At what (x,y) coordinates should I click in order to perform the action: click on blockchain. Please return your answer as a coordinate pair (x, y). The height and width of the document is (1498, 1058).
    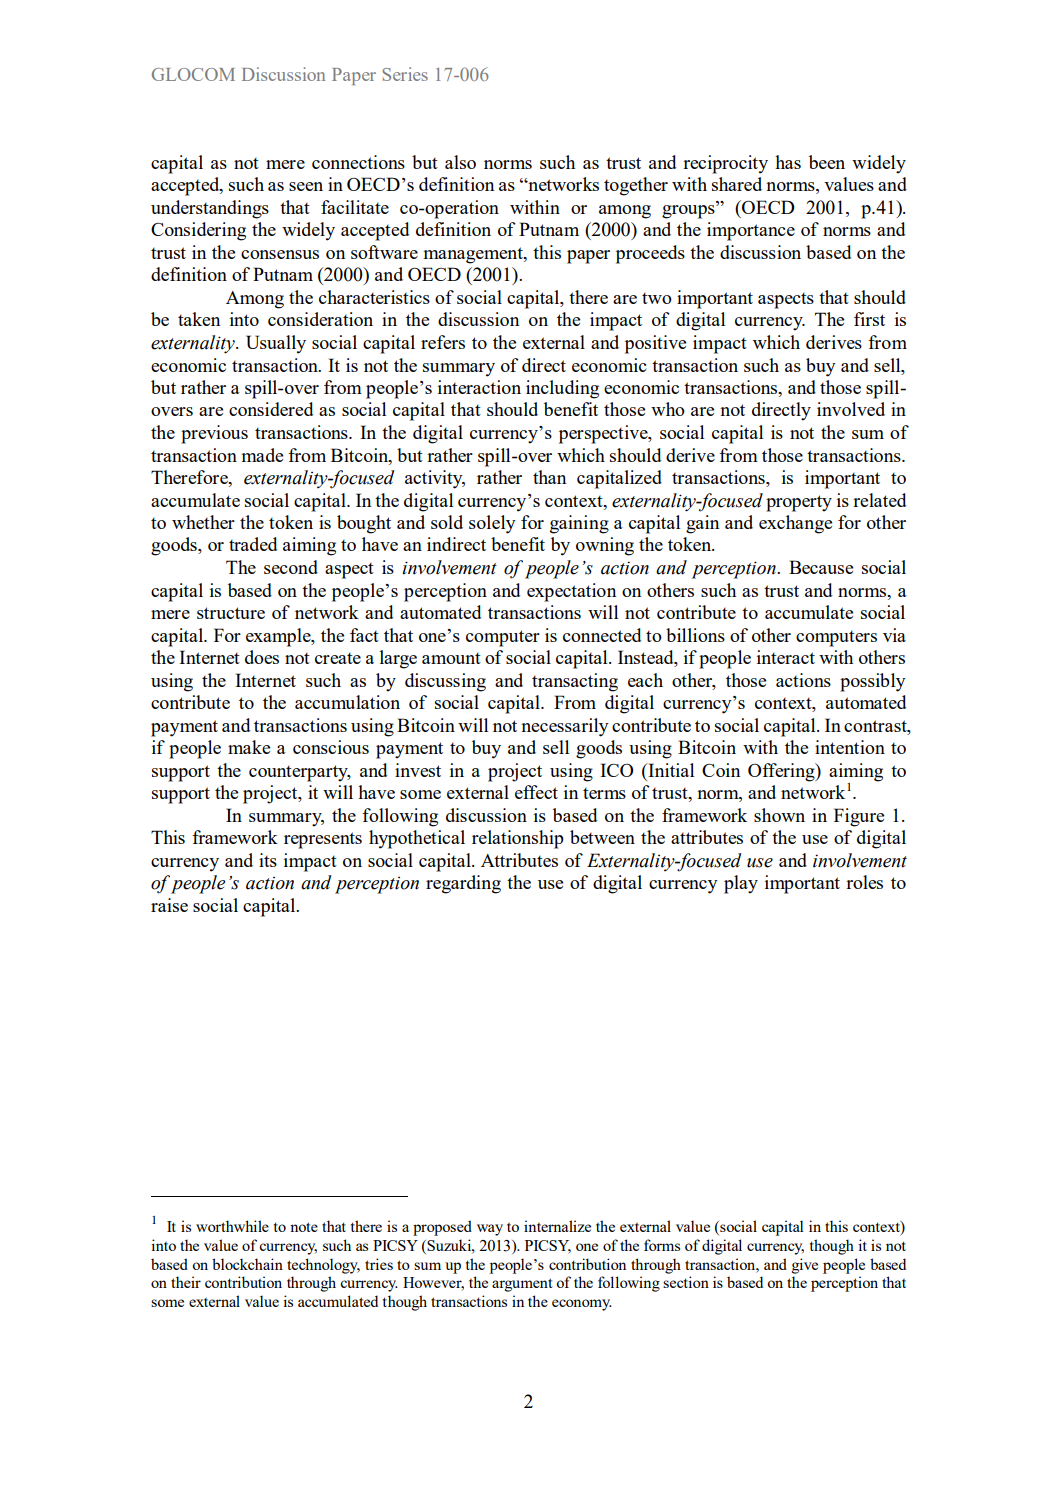
    Looking at the image, I should click on (247, 1264).
